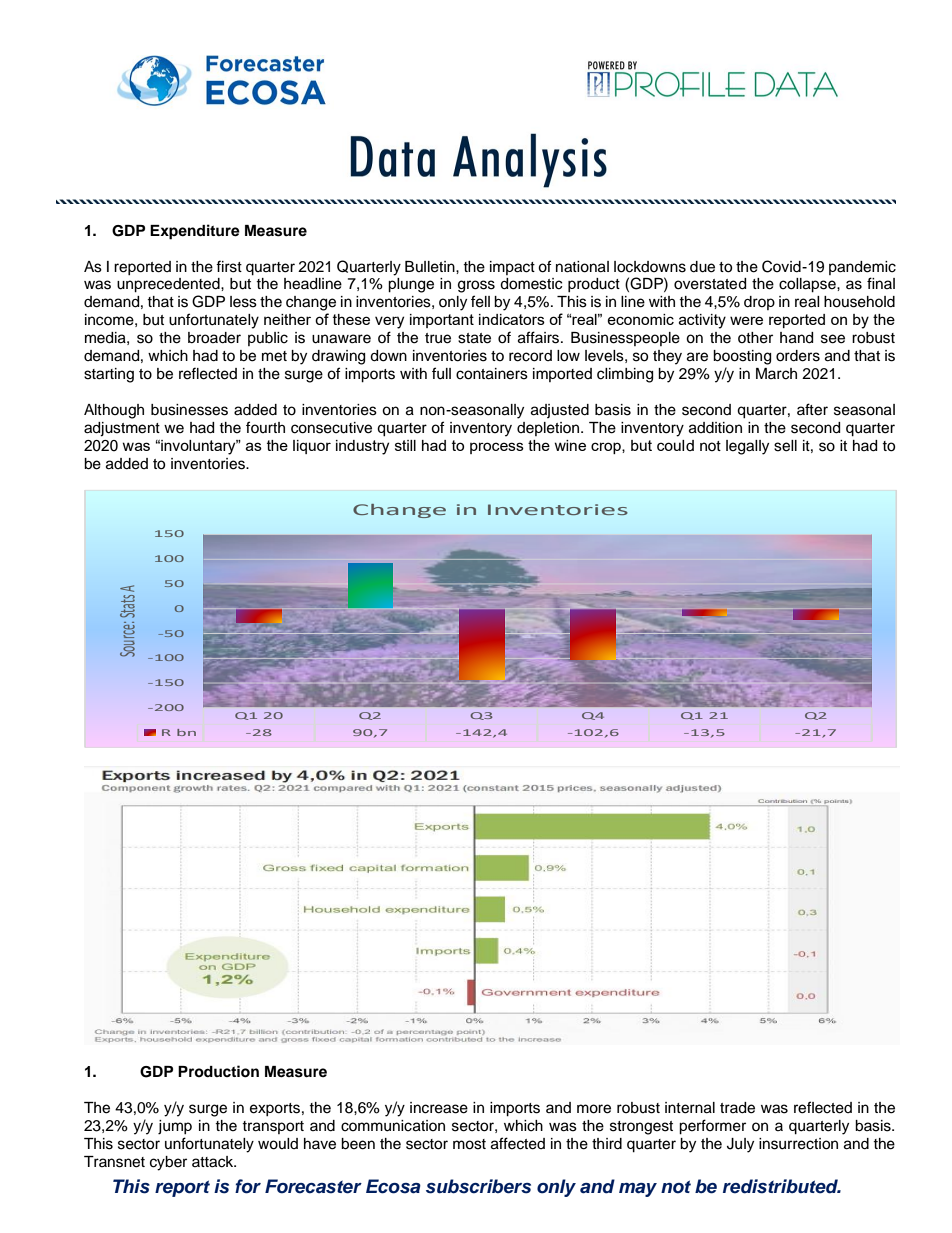  Describe the element at coordinates (785, 446) in the page. I see `sell` at that location.
